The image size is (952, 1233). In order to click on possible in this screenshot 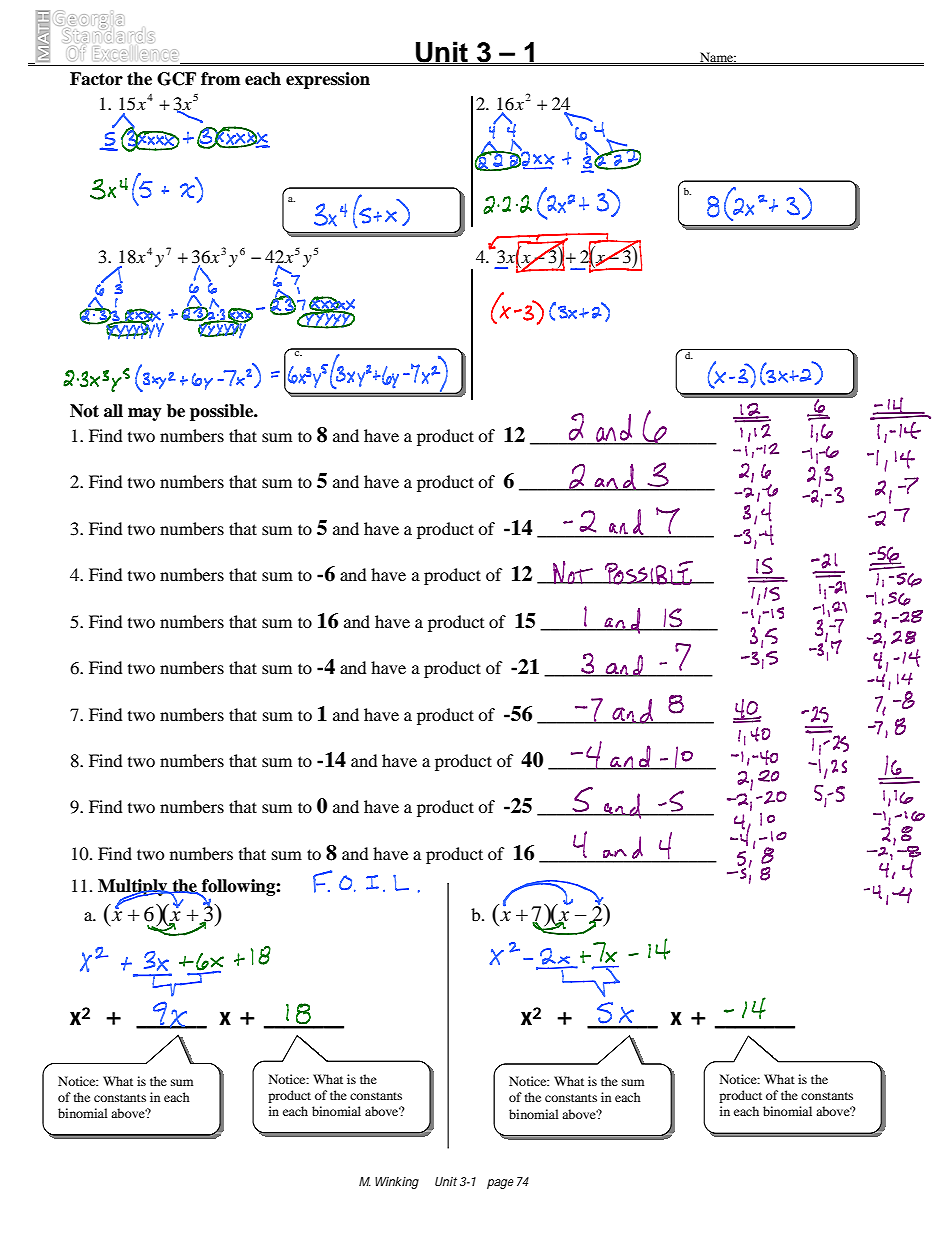, I will do `click(223, 412)`.
